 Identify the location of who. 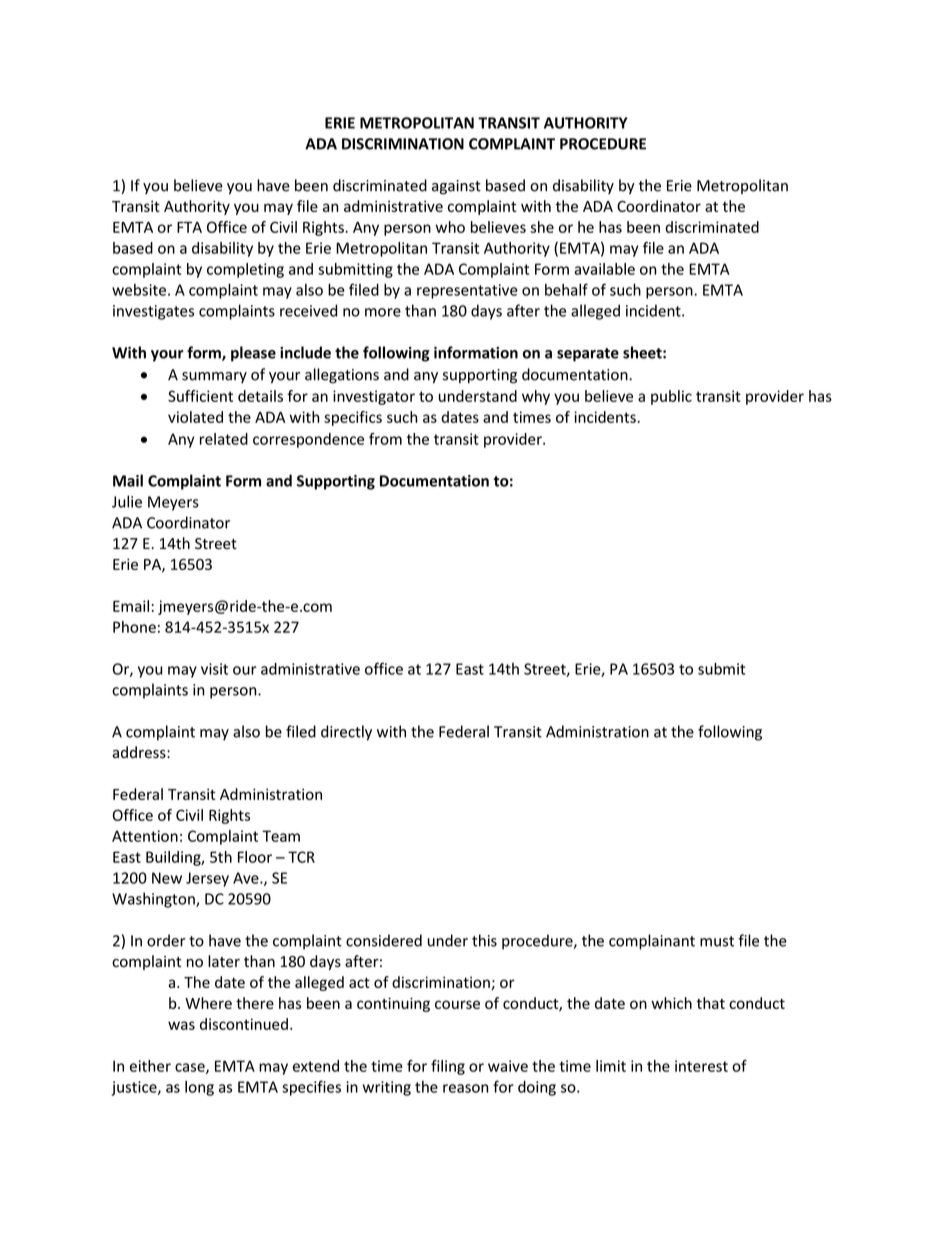
(450, 227).
